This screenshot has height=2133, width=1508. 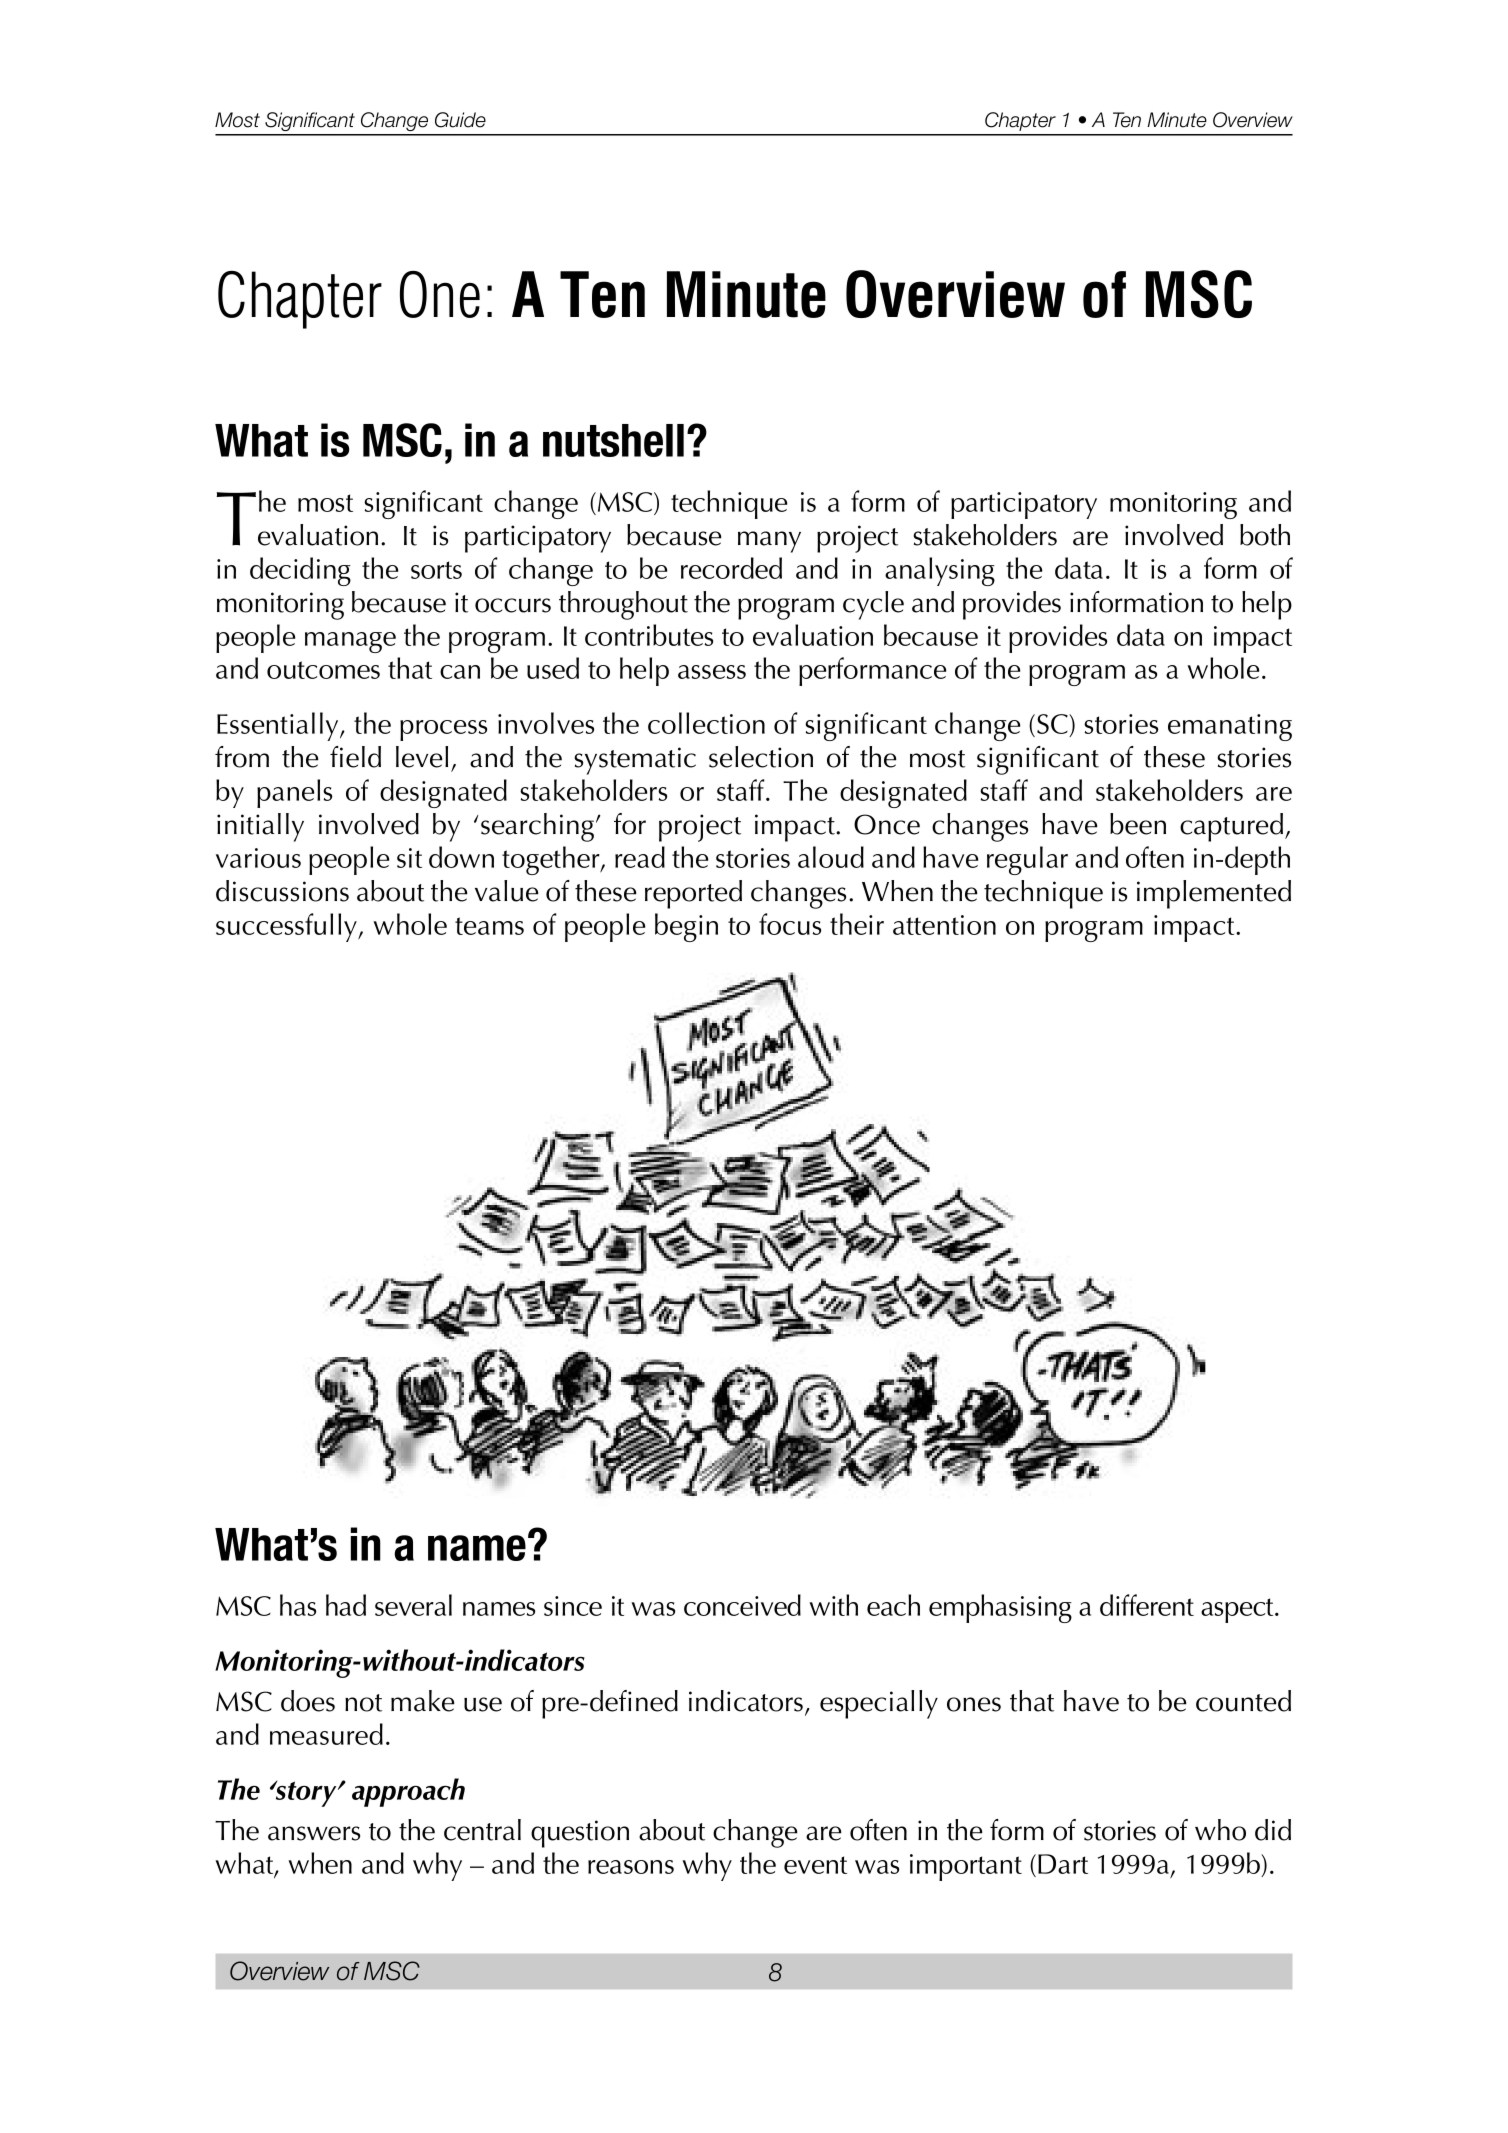 What do you see at coordinates (355, 757) in the screenshot?
I see `field` at bounding box center [355, 757].
